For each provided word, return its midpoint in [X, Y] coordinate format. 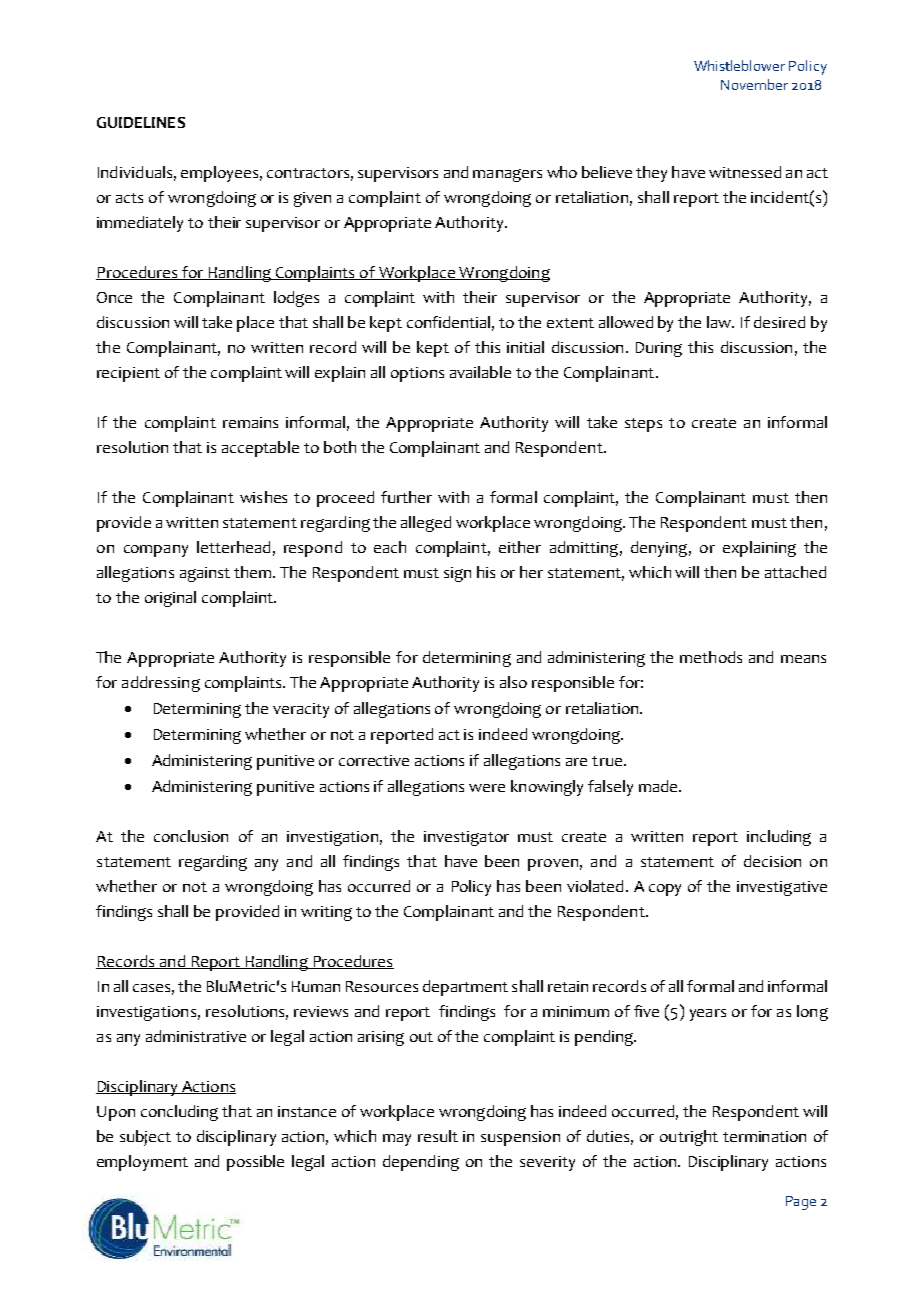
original [170, 599]
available [480, 372]
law [720, 322]
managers [507, 175]
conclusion [191, 836]
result [438, 1136]
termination [764, 1136]
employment [142, 1163]
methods [711, 657]
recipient [128, 374]
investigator [466, 838]
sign [457, 574]
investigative [782, 888]
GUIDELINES [141, 122]
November [754, 84]
